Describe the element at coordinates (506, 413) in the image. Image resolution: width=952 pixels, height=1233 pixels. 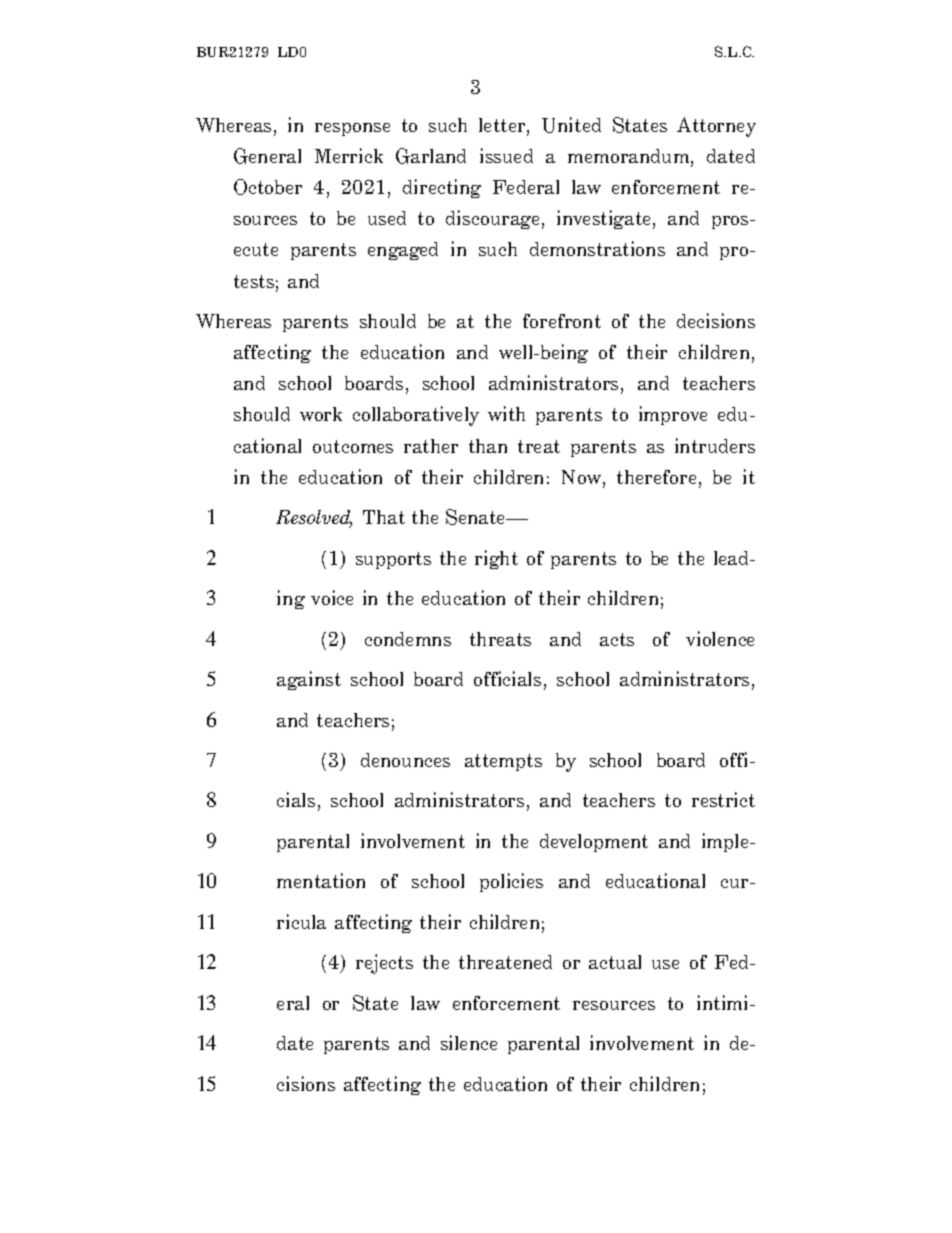
I see `with` at that location.
